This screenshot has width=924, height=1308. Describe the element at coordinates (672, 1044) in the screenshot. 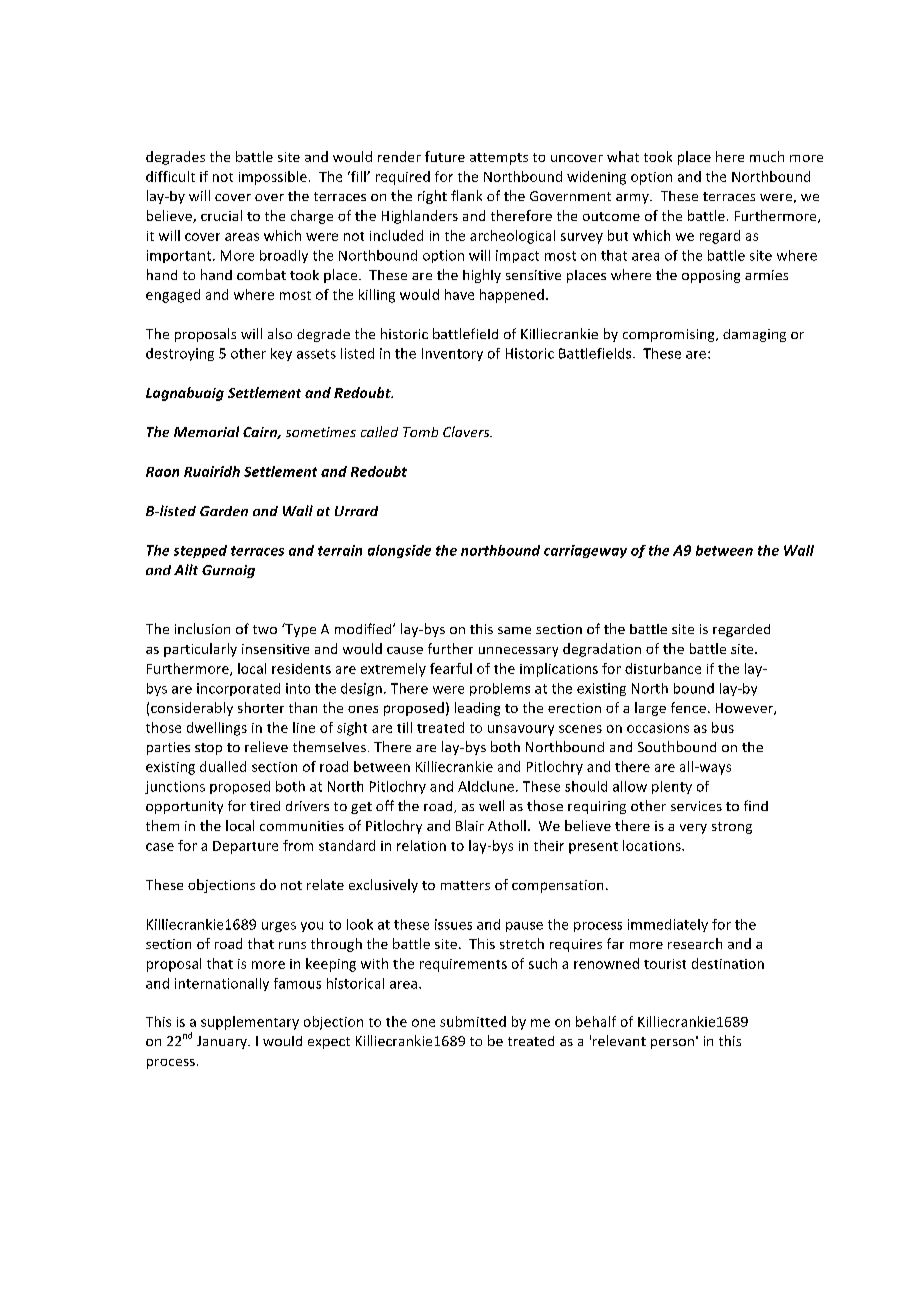

I see `person` at that location.
